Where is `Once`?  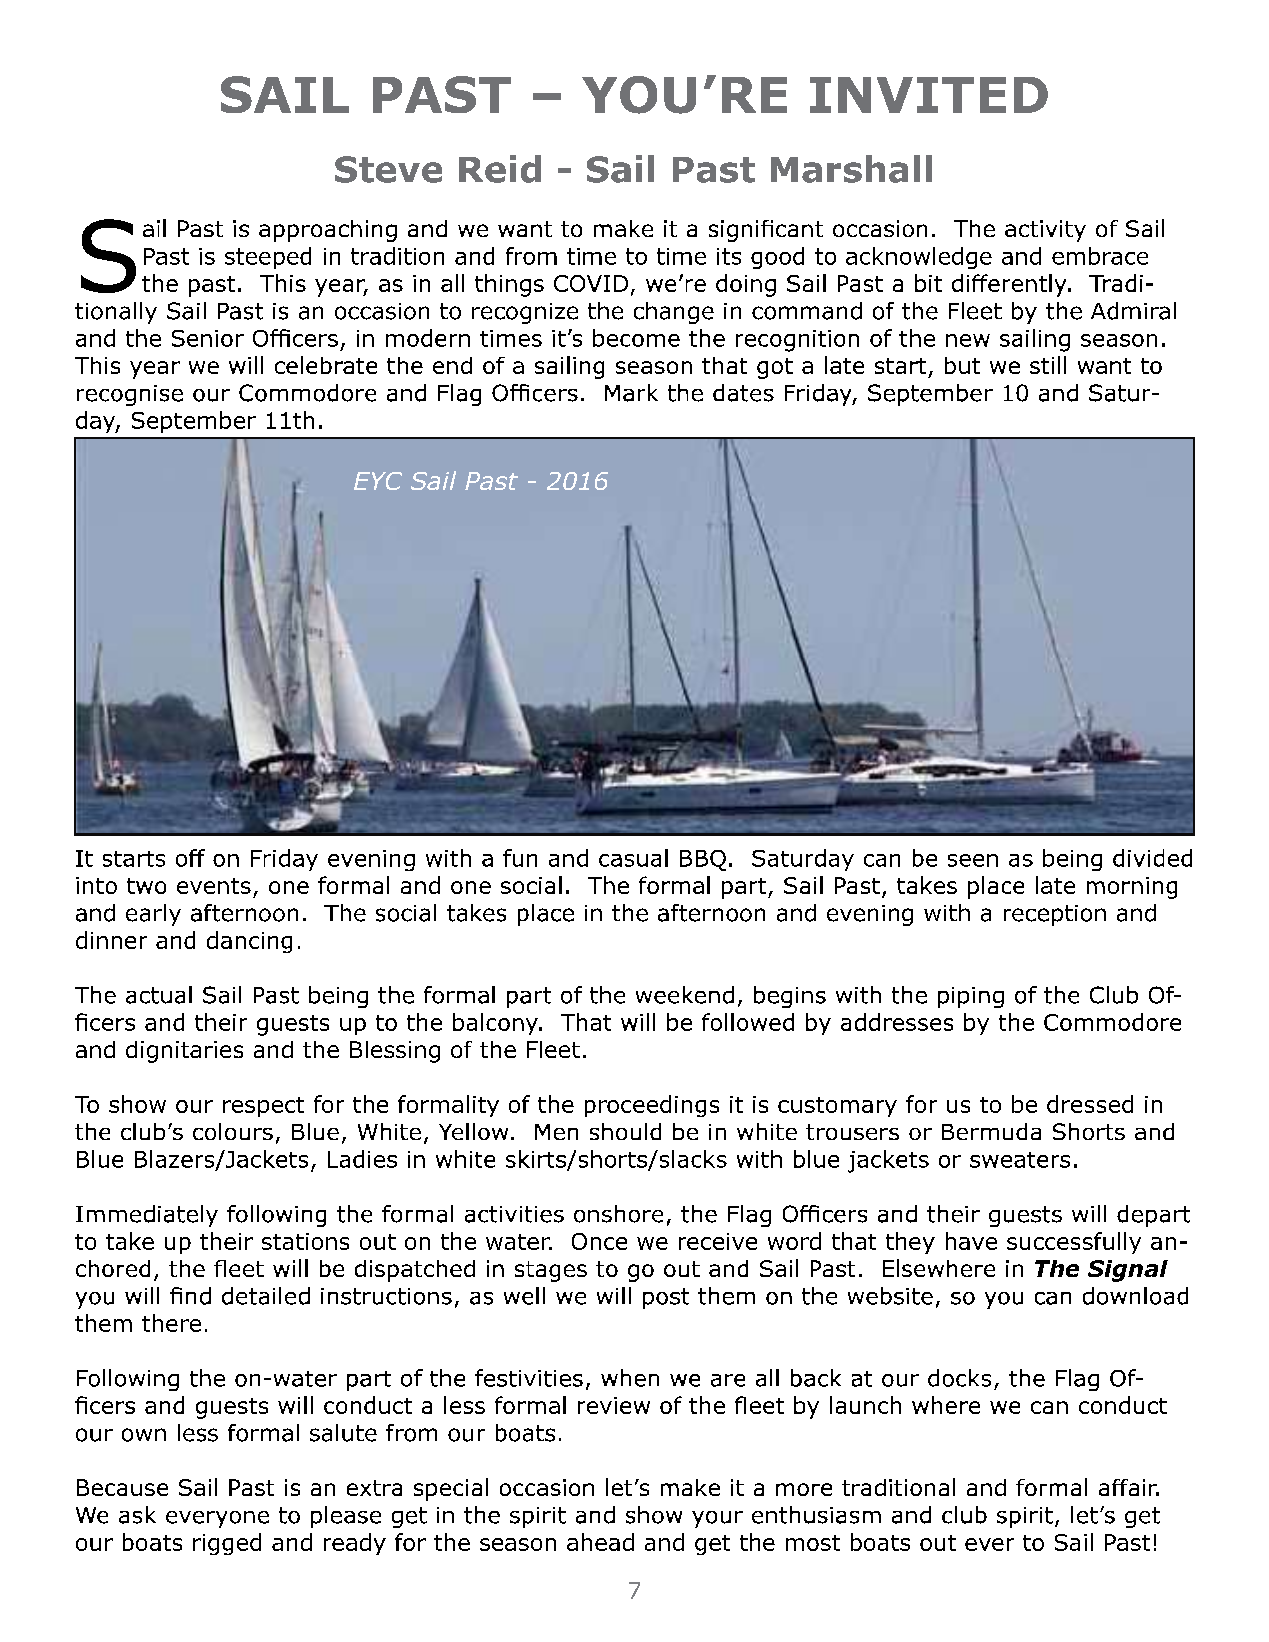 Once is located at coordinates (599, 1241).
